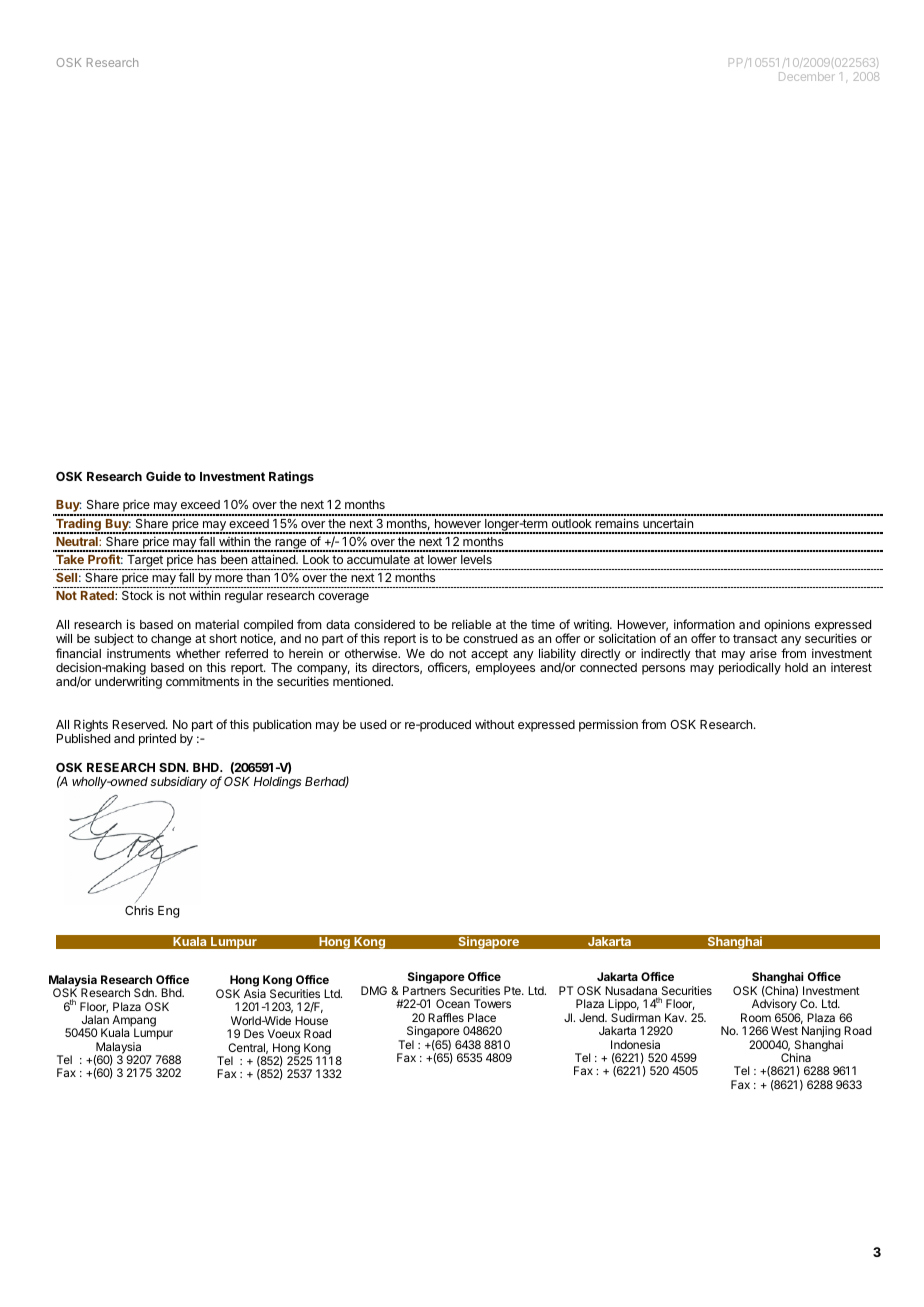  What do you see at coordinates (608, 726) in the image?
I see `permission` at bounding box center [608, 726].
